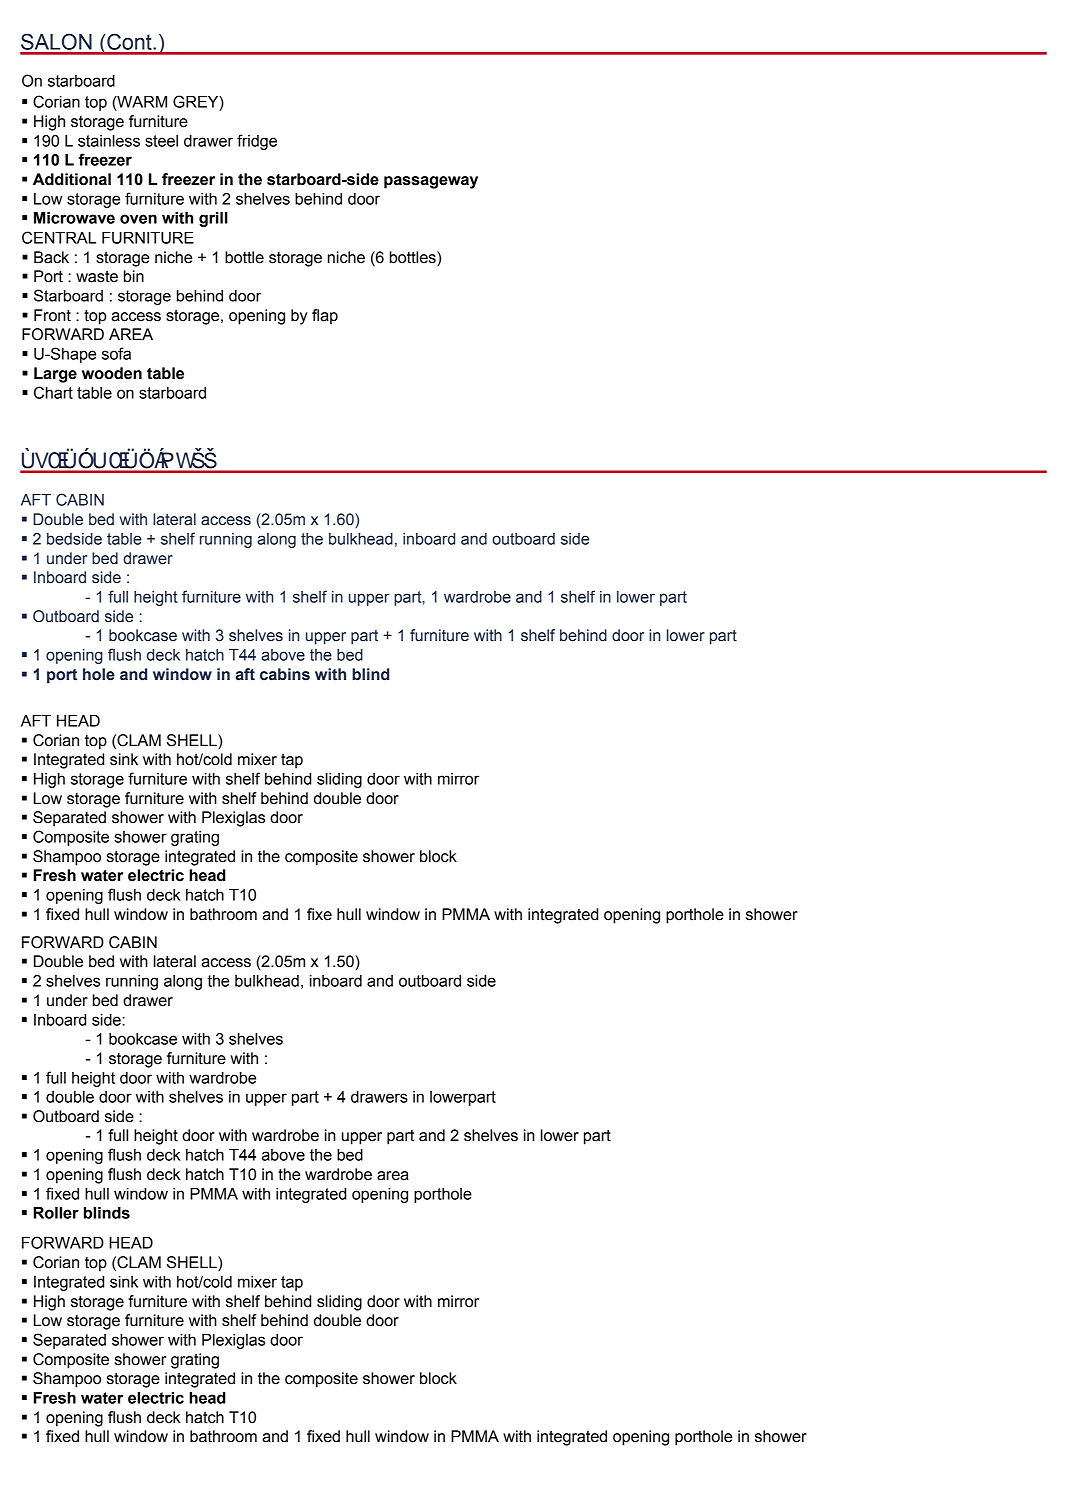 This screenshot has width=1067, height=1508. Describe the element at coordinates (325, 317) in the screenshot. I see `flap` at that location.
